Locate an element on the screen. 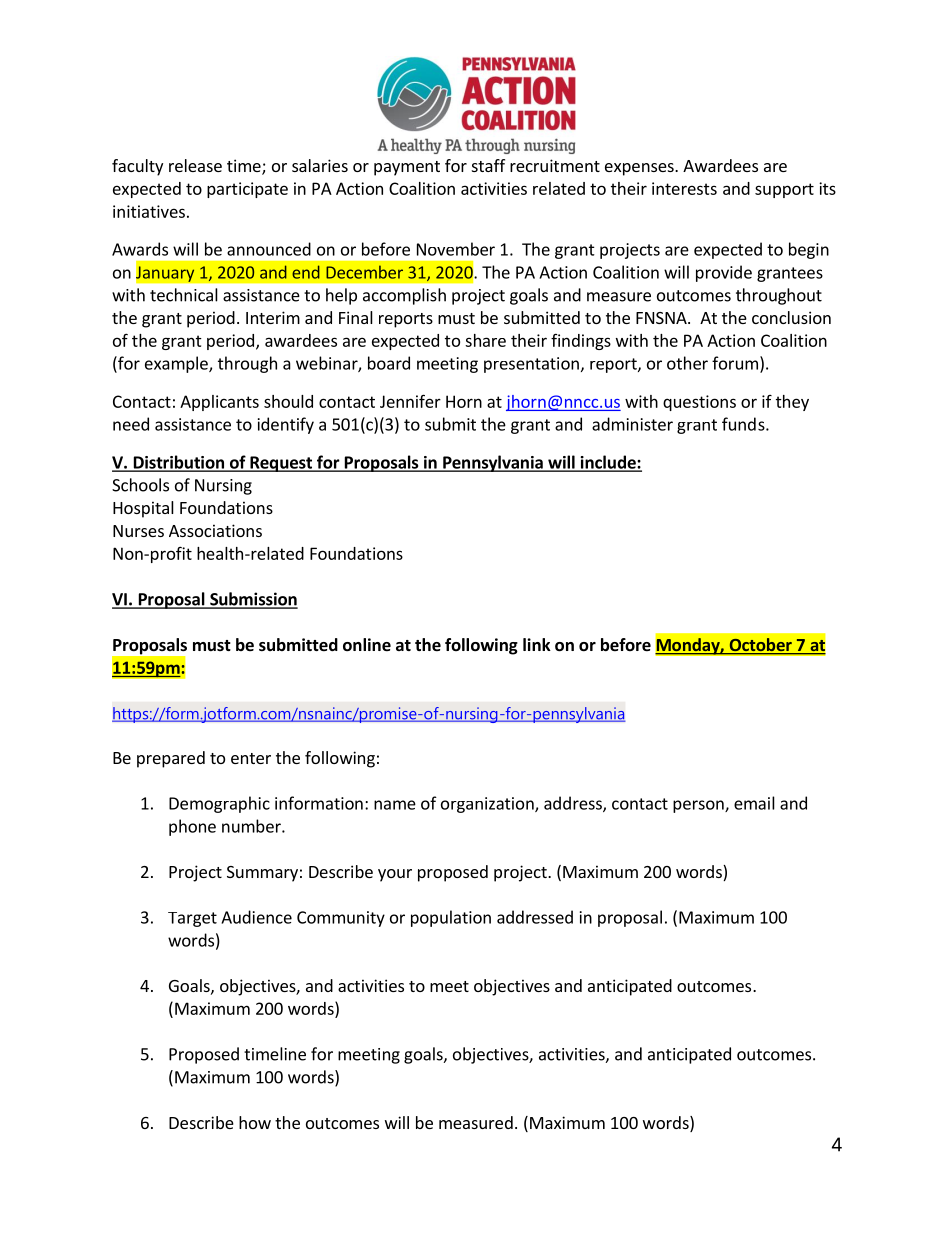 This screenshot has height=1233, width=952. link is located at coordinates (537, 644).
